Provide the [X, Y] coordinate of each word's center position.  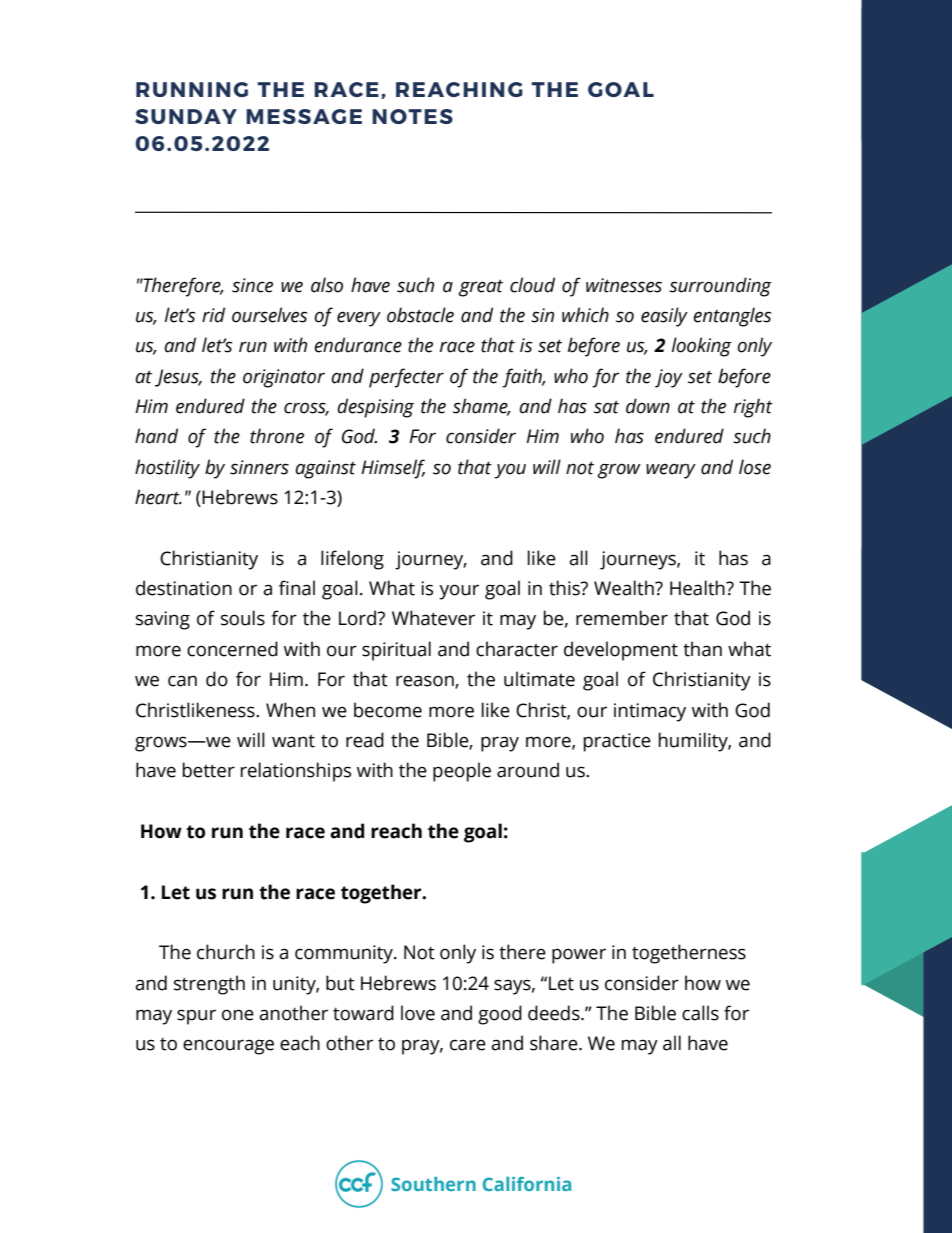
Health [698, 588]
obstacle [420, 315]
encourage [228, 1047]
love [418, 1013]
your [459, 592]
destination [184, 588]
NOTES [412, 116]
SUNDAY [186, 116]
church [226, 952]
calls [700, 1013]
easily [664, 317]
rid [213, 315]
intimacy [650, 712]
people [462, 772]
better [209, 770]
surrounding [720, 287]
